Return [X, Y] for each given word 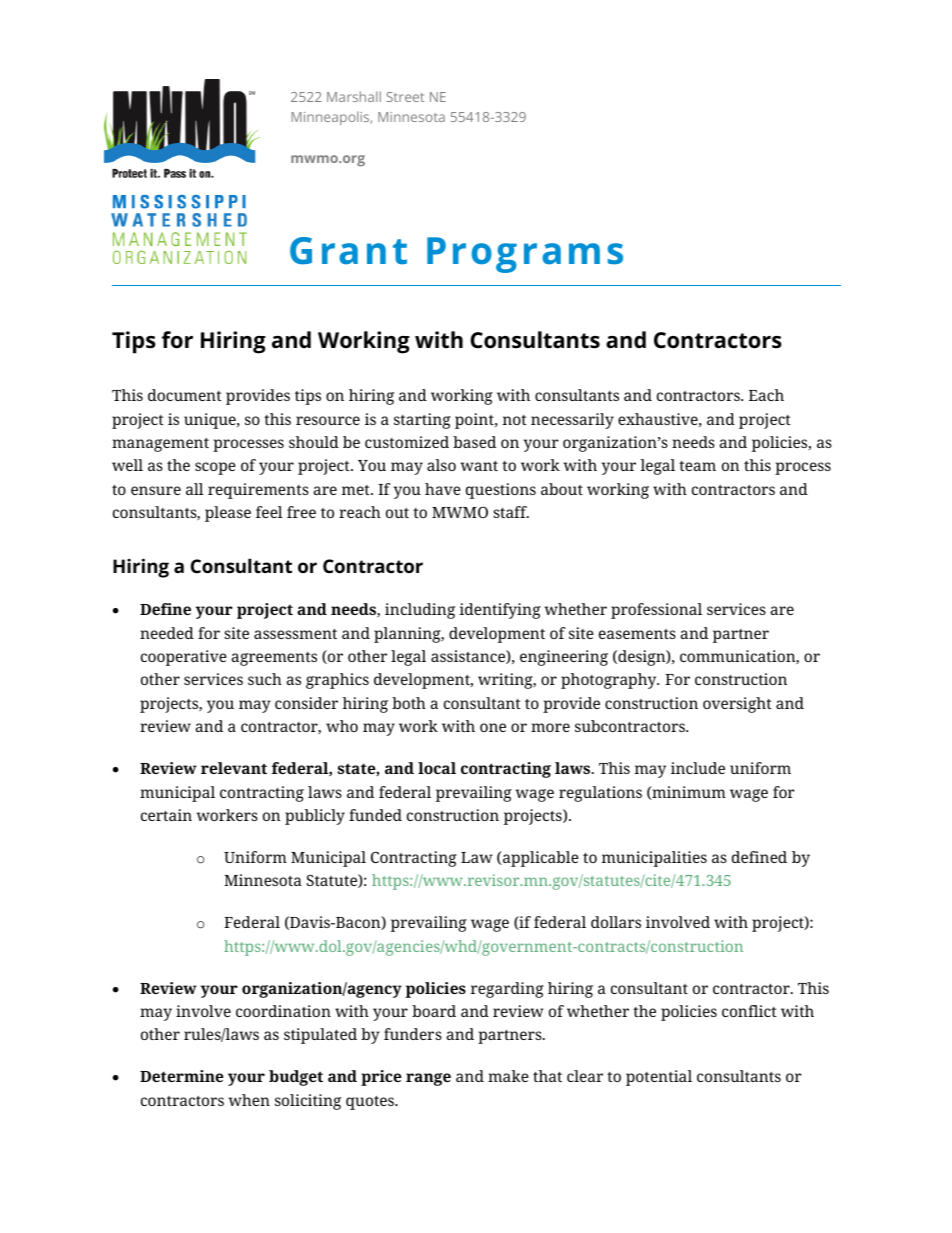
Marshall [354, 96]
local [437, 768]
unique [211, 421]
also [441, 465]
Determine [182, 1076]
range [428, 1079]
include [698, 768]
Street [405, 97]
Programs [525, 255]
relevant [234, 768]
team [697, 466]
